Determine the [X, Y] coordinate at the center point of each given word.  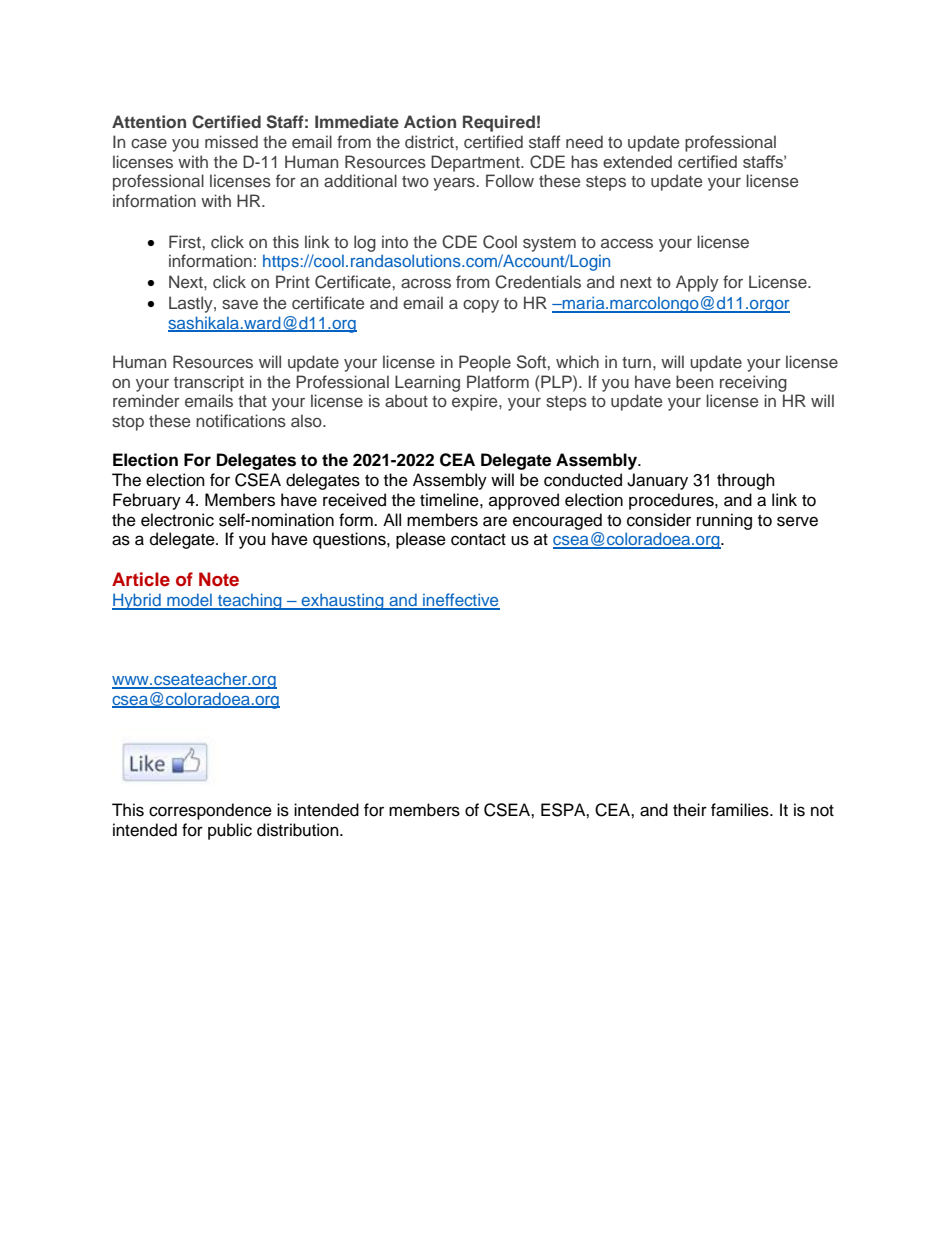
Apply [697, 283]
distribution [299, 830]
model [189, 601]
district [429, 141]
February [147, 501]
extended [637, 161]
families [741, 810]
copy [481, 306]
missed [231, 141]
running [724, 521]
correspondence [210, 811]
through [746, 481]
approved [524, 501]
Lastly [192, 304]
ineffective [460, 601]
